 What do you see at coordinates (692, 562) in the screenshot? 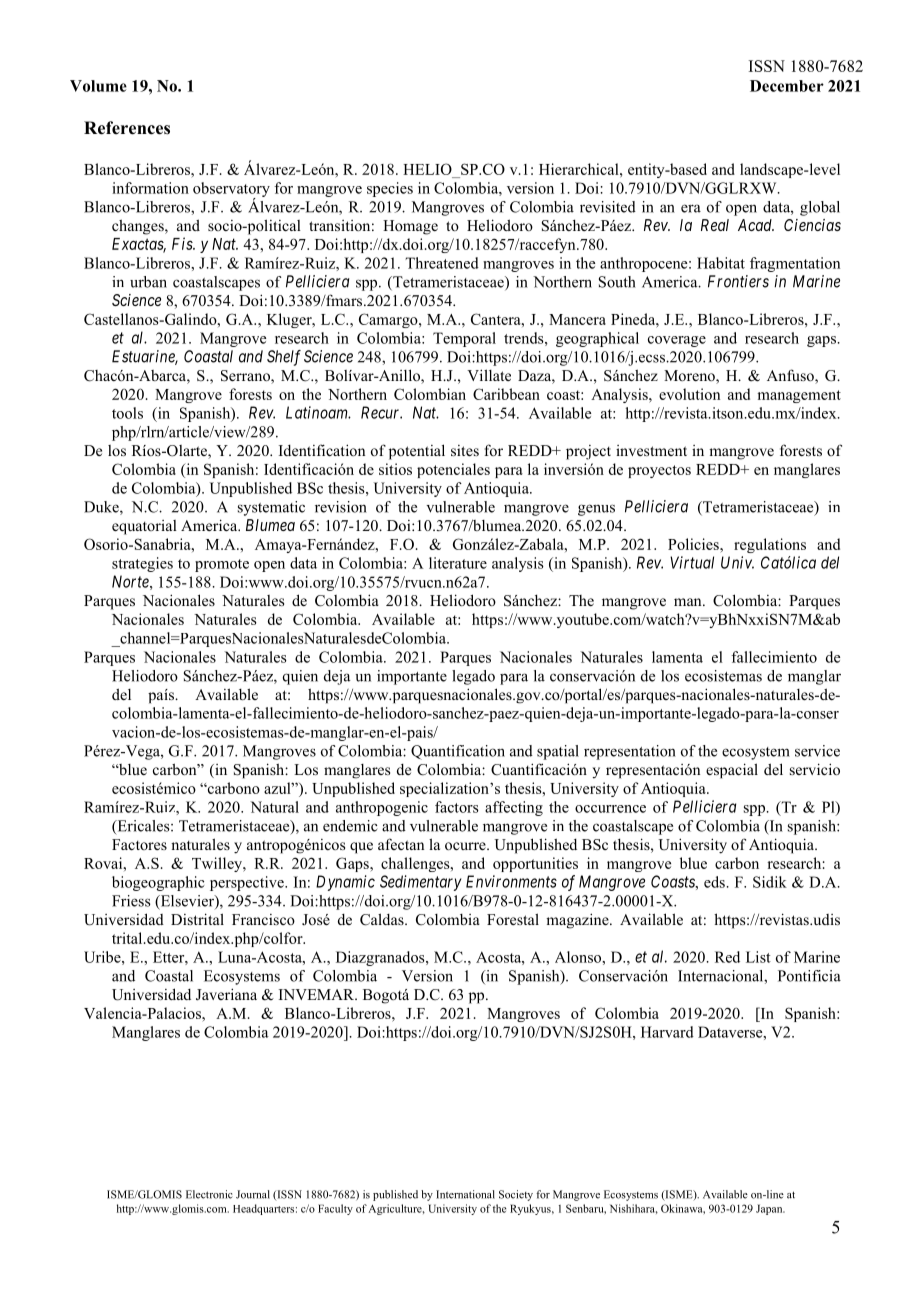
I see `Virtual` at bounding box center [692, 562].
